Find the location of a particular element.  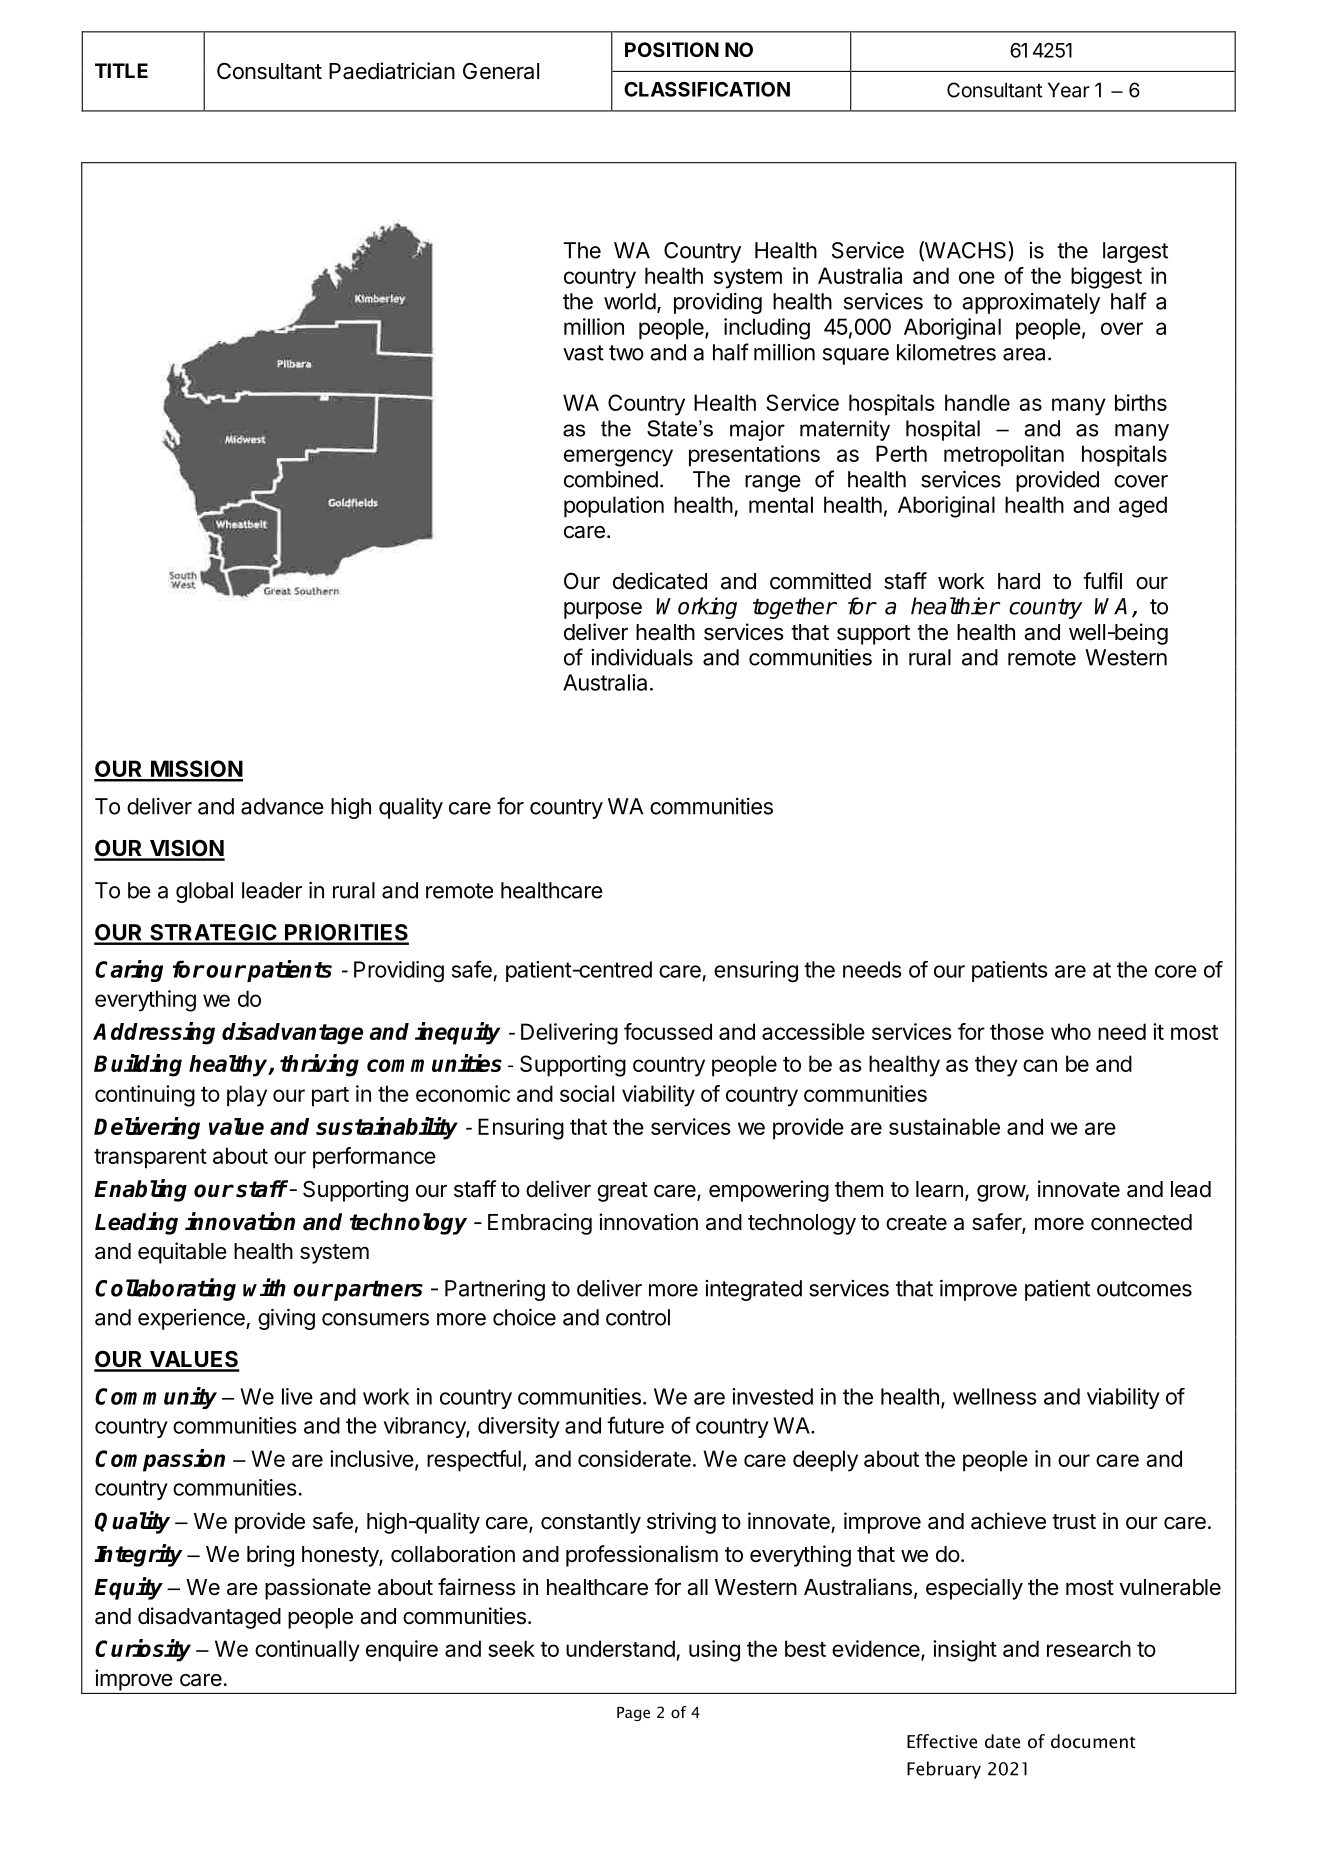

global is located at coordinates (204, 892).
